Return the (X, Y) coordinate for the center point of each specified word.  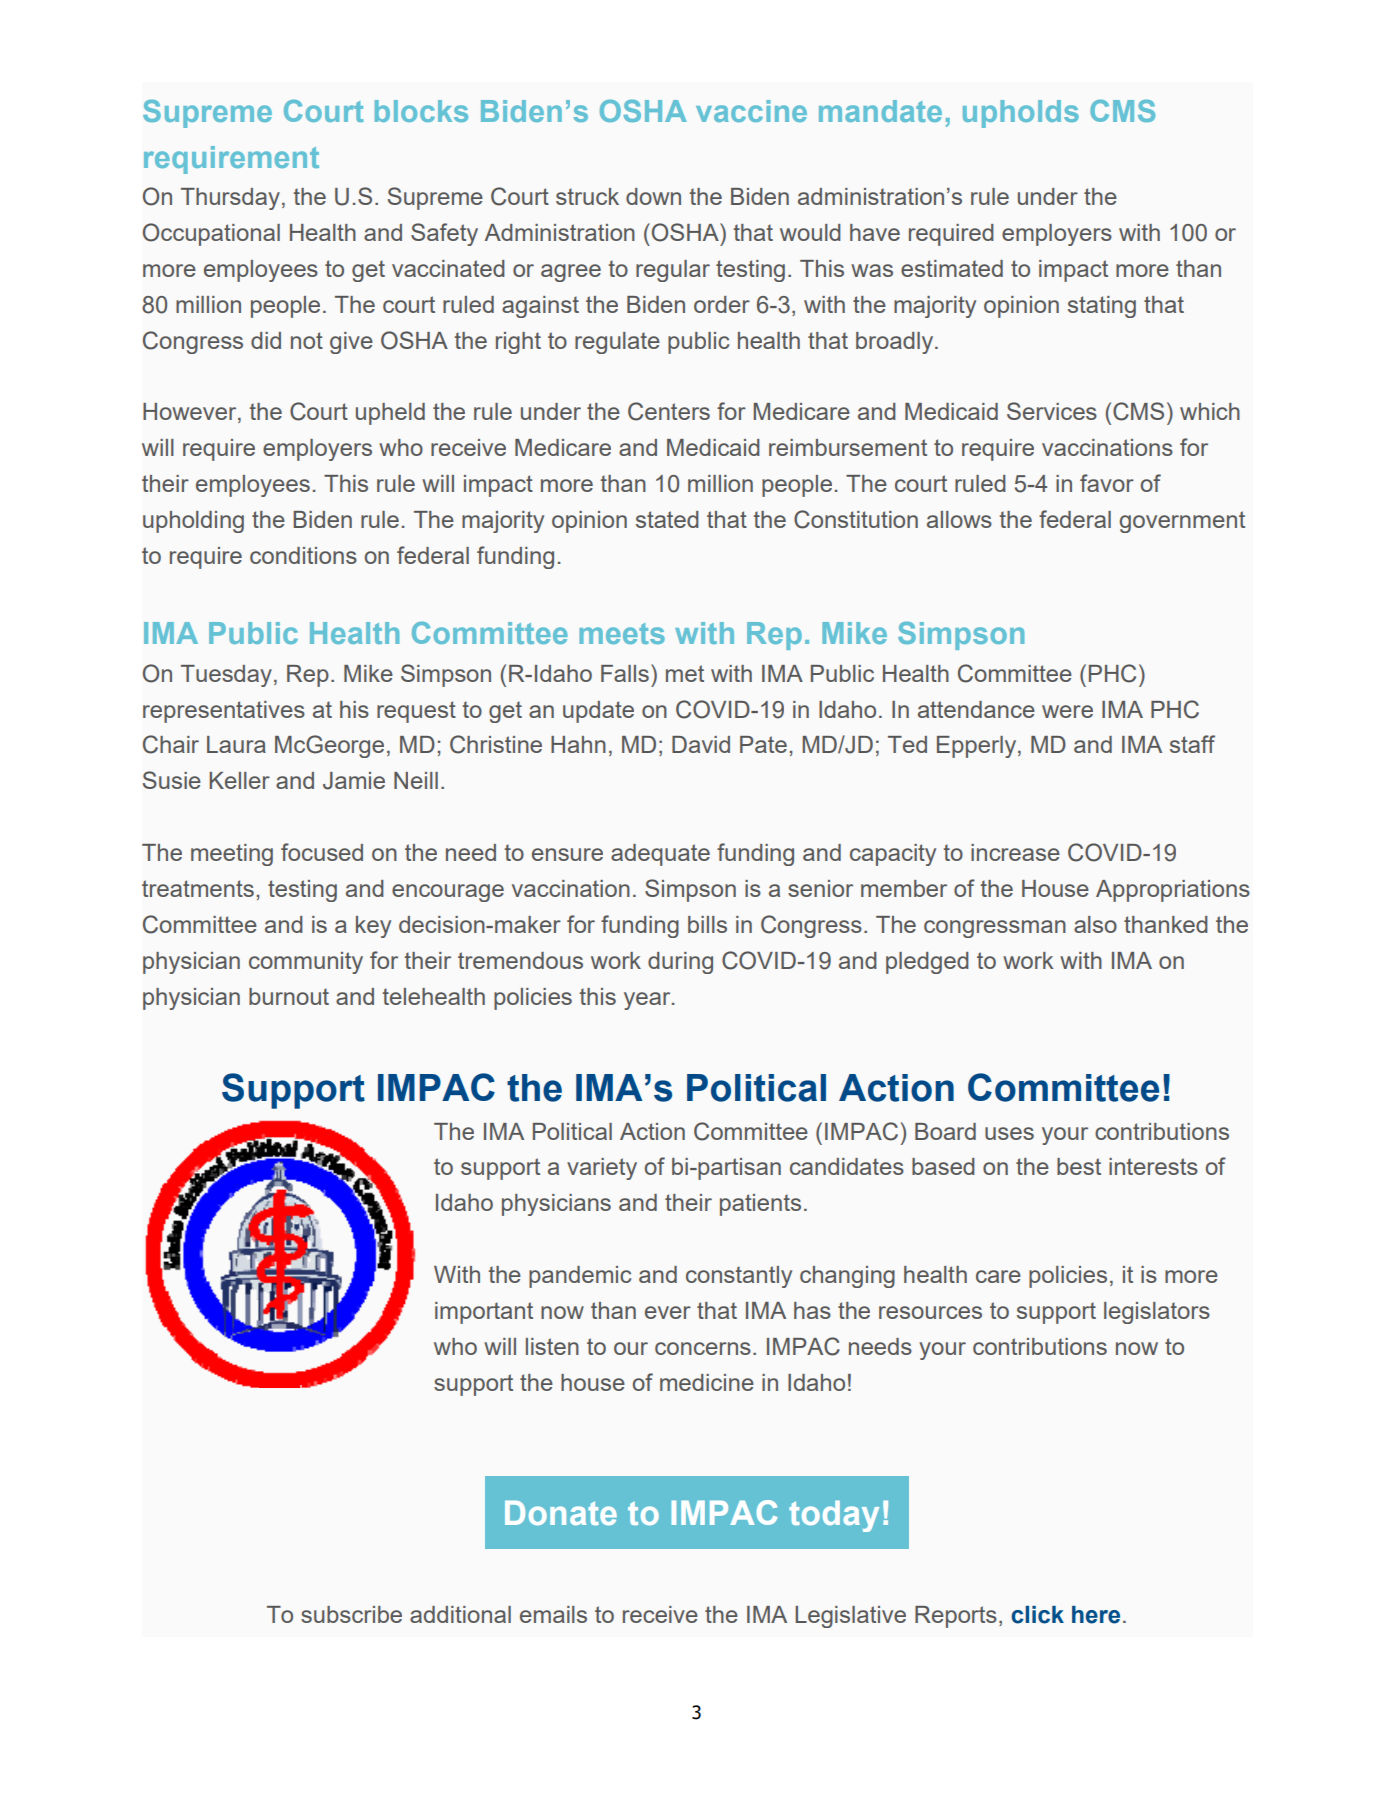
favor (1107, 483)
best (1079, 1166)
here (1096, 1615)
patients (760, 1205)
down (653, 196)
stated (667, 519)
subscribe (351, 1614)
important (484, 1313)
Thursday (230, 199)
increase (1015, 852)
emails (553, 1614)
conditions (303, 555)
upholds (1021, 114)
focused (322, 852)
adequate (660, 855)
